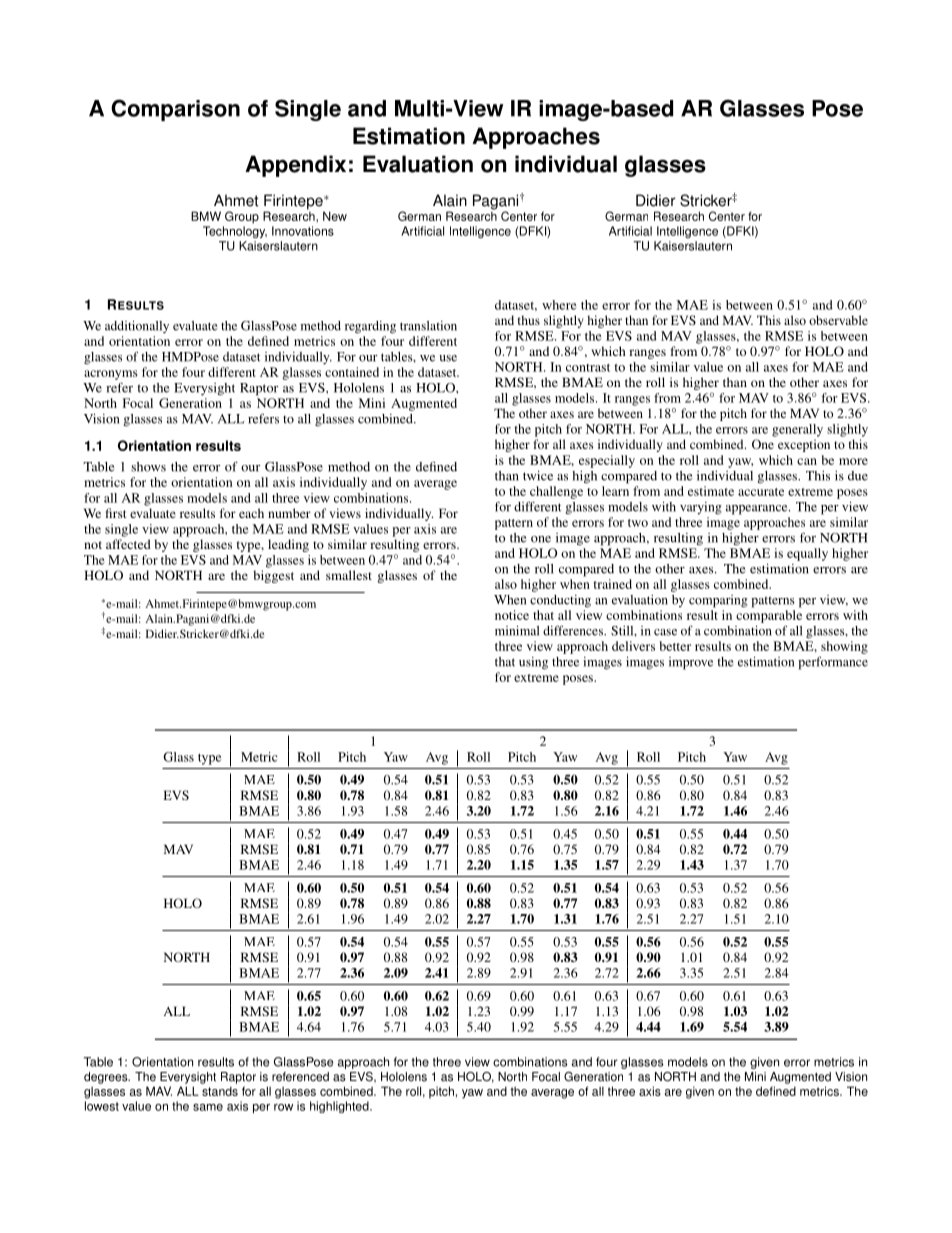 The height and width of the screenshot is (1233, 952). Describe the element at coordinates (769, 616) in the screenshot. I see `comparable` at that location.
